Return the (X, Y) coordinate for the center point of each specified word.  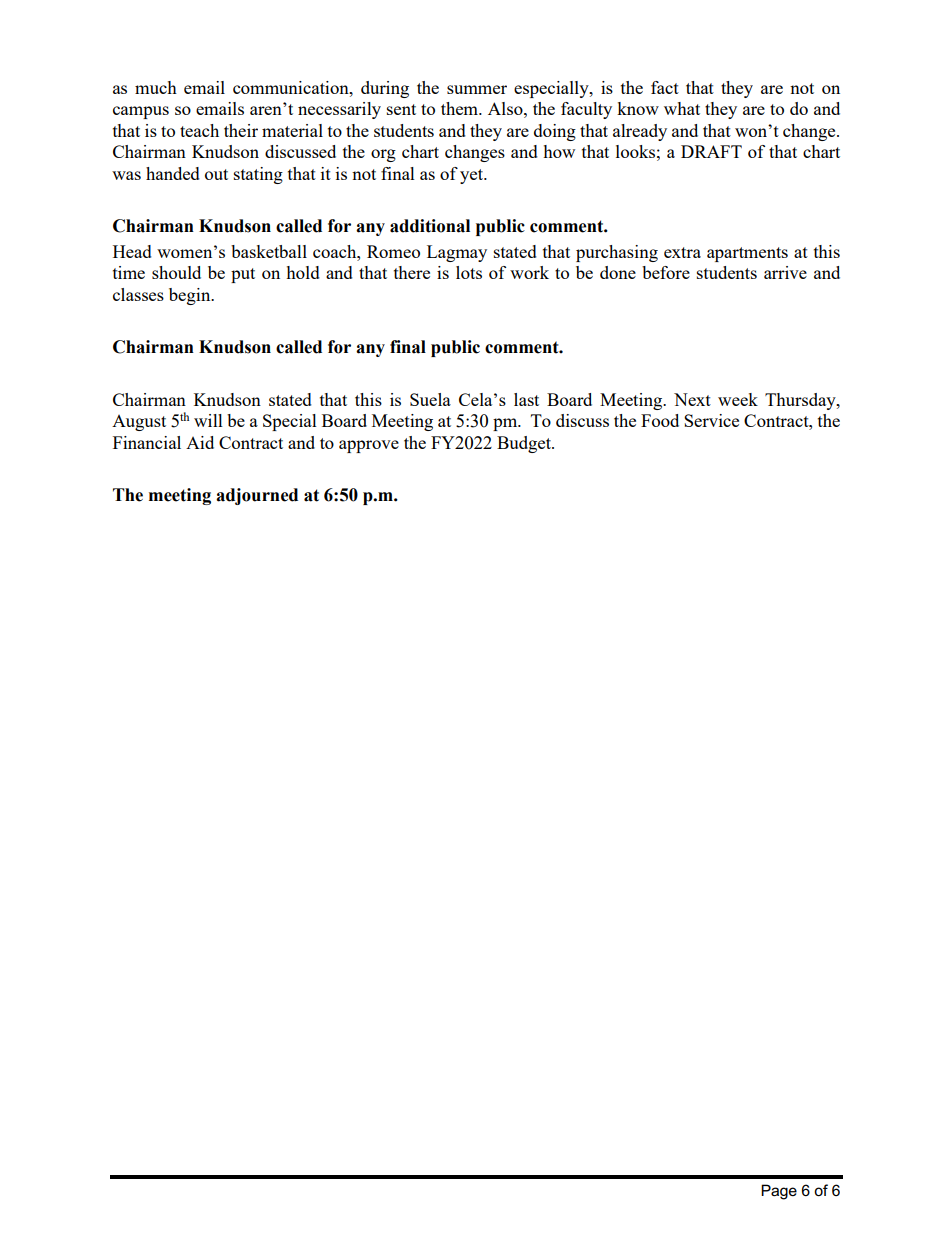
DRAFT (711, 151)
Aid (200, 442)
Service (711, 420)
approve (369, 446)
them (461, 108)
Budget (525, 444)
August (139, 423)
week (738, 399)
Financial (147, 442)
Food (660, 420)
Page (779, 1192)
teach (199, 130)
